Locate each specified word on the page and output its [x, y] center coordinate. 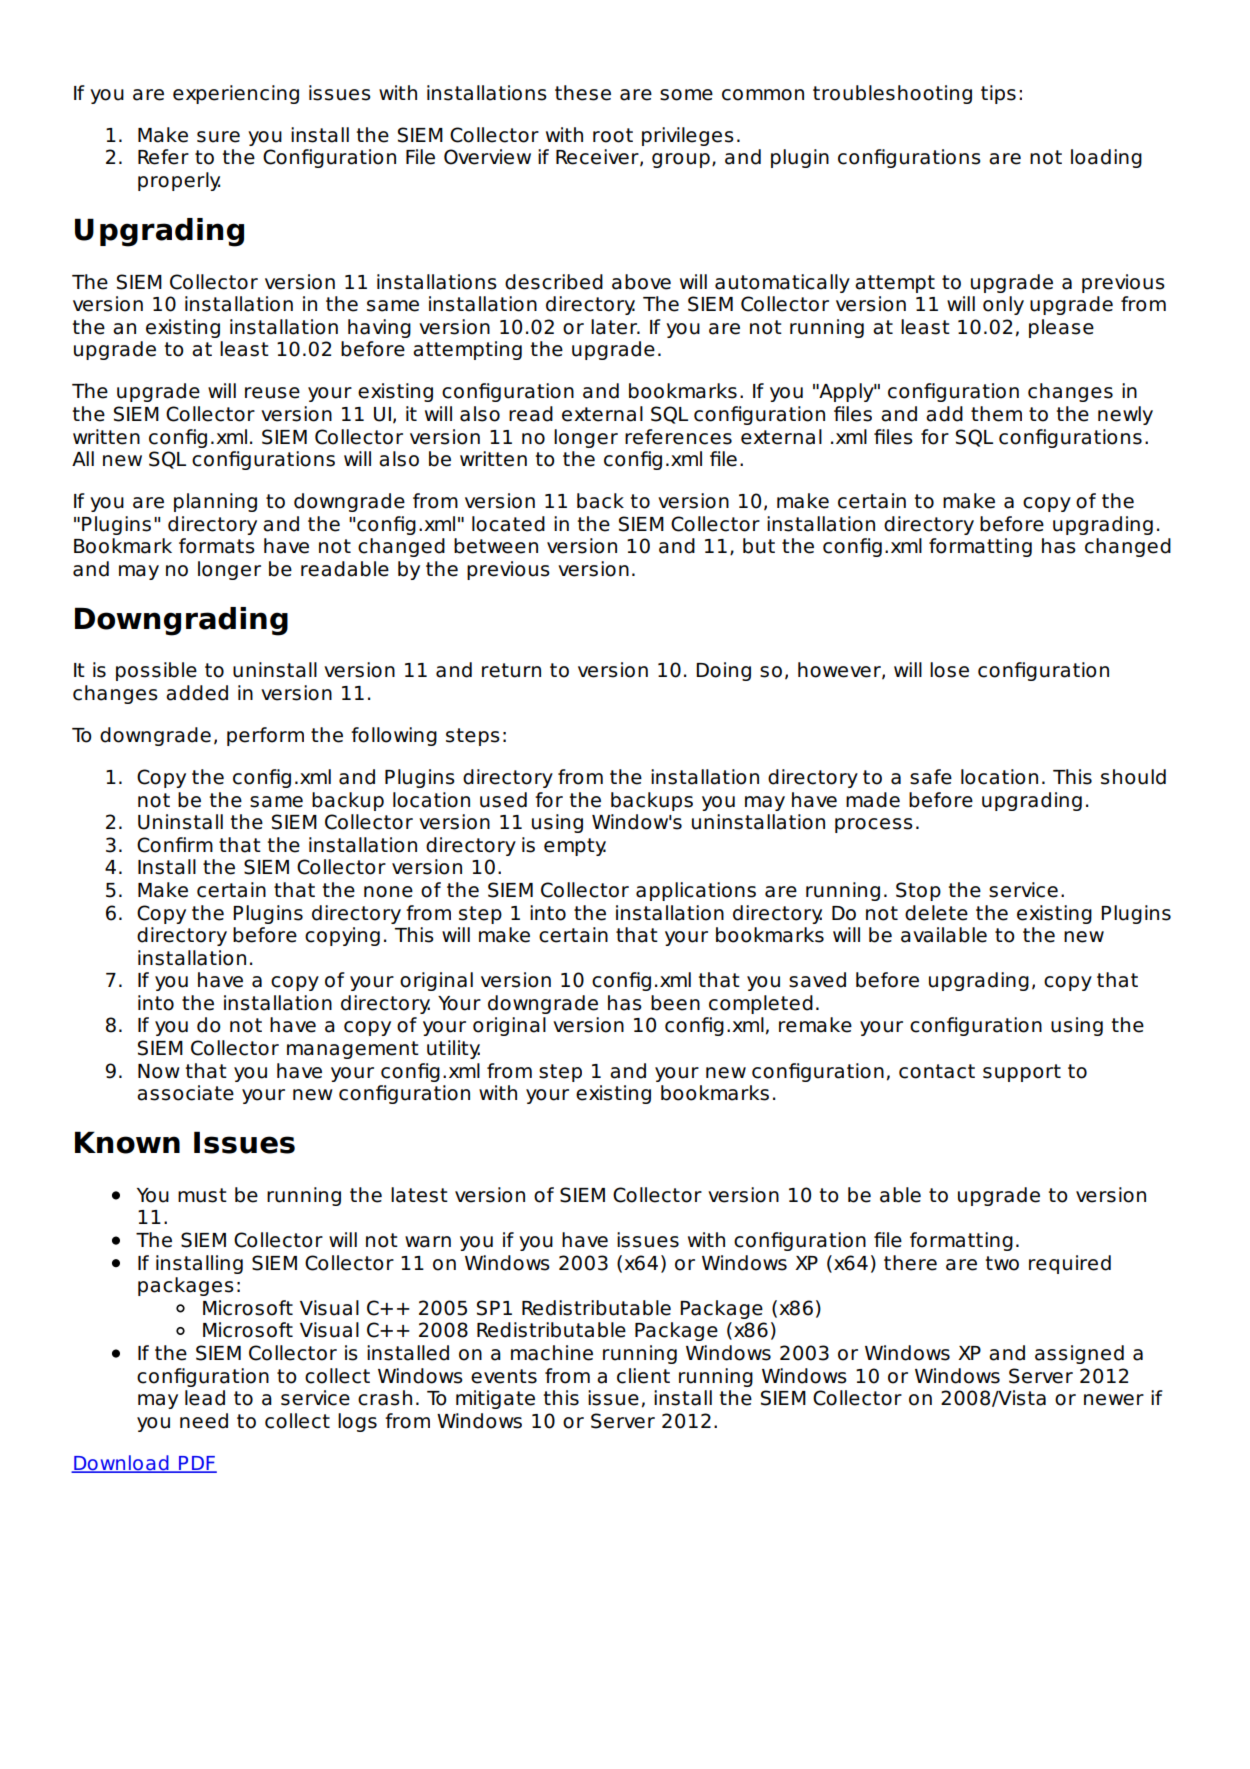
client [643, 1376]
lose [949, 670]
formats [217, 546]
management [353, 1050]
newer [1114, 1400]
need [204, 1421]
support [1022, 1073]
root [613, 135]
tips [998, 94]
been [675, 1003]
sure [218, 137]
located [508, 524]
